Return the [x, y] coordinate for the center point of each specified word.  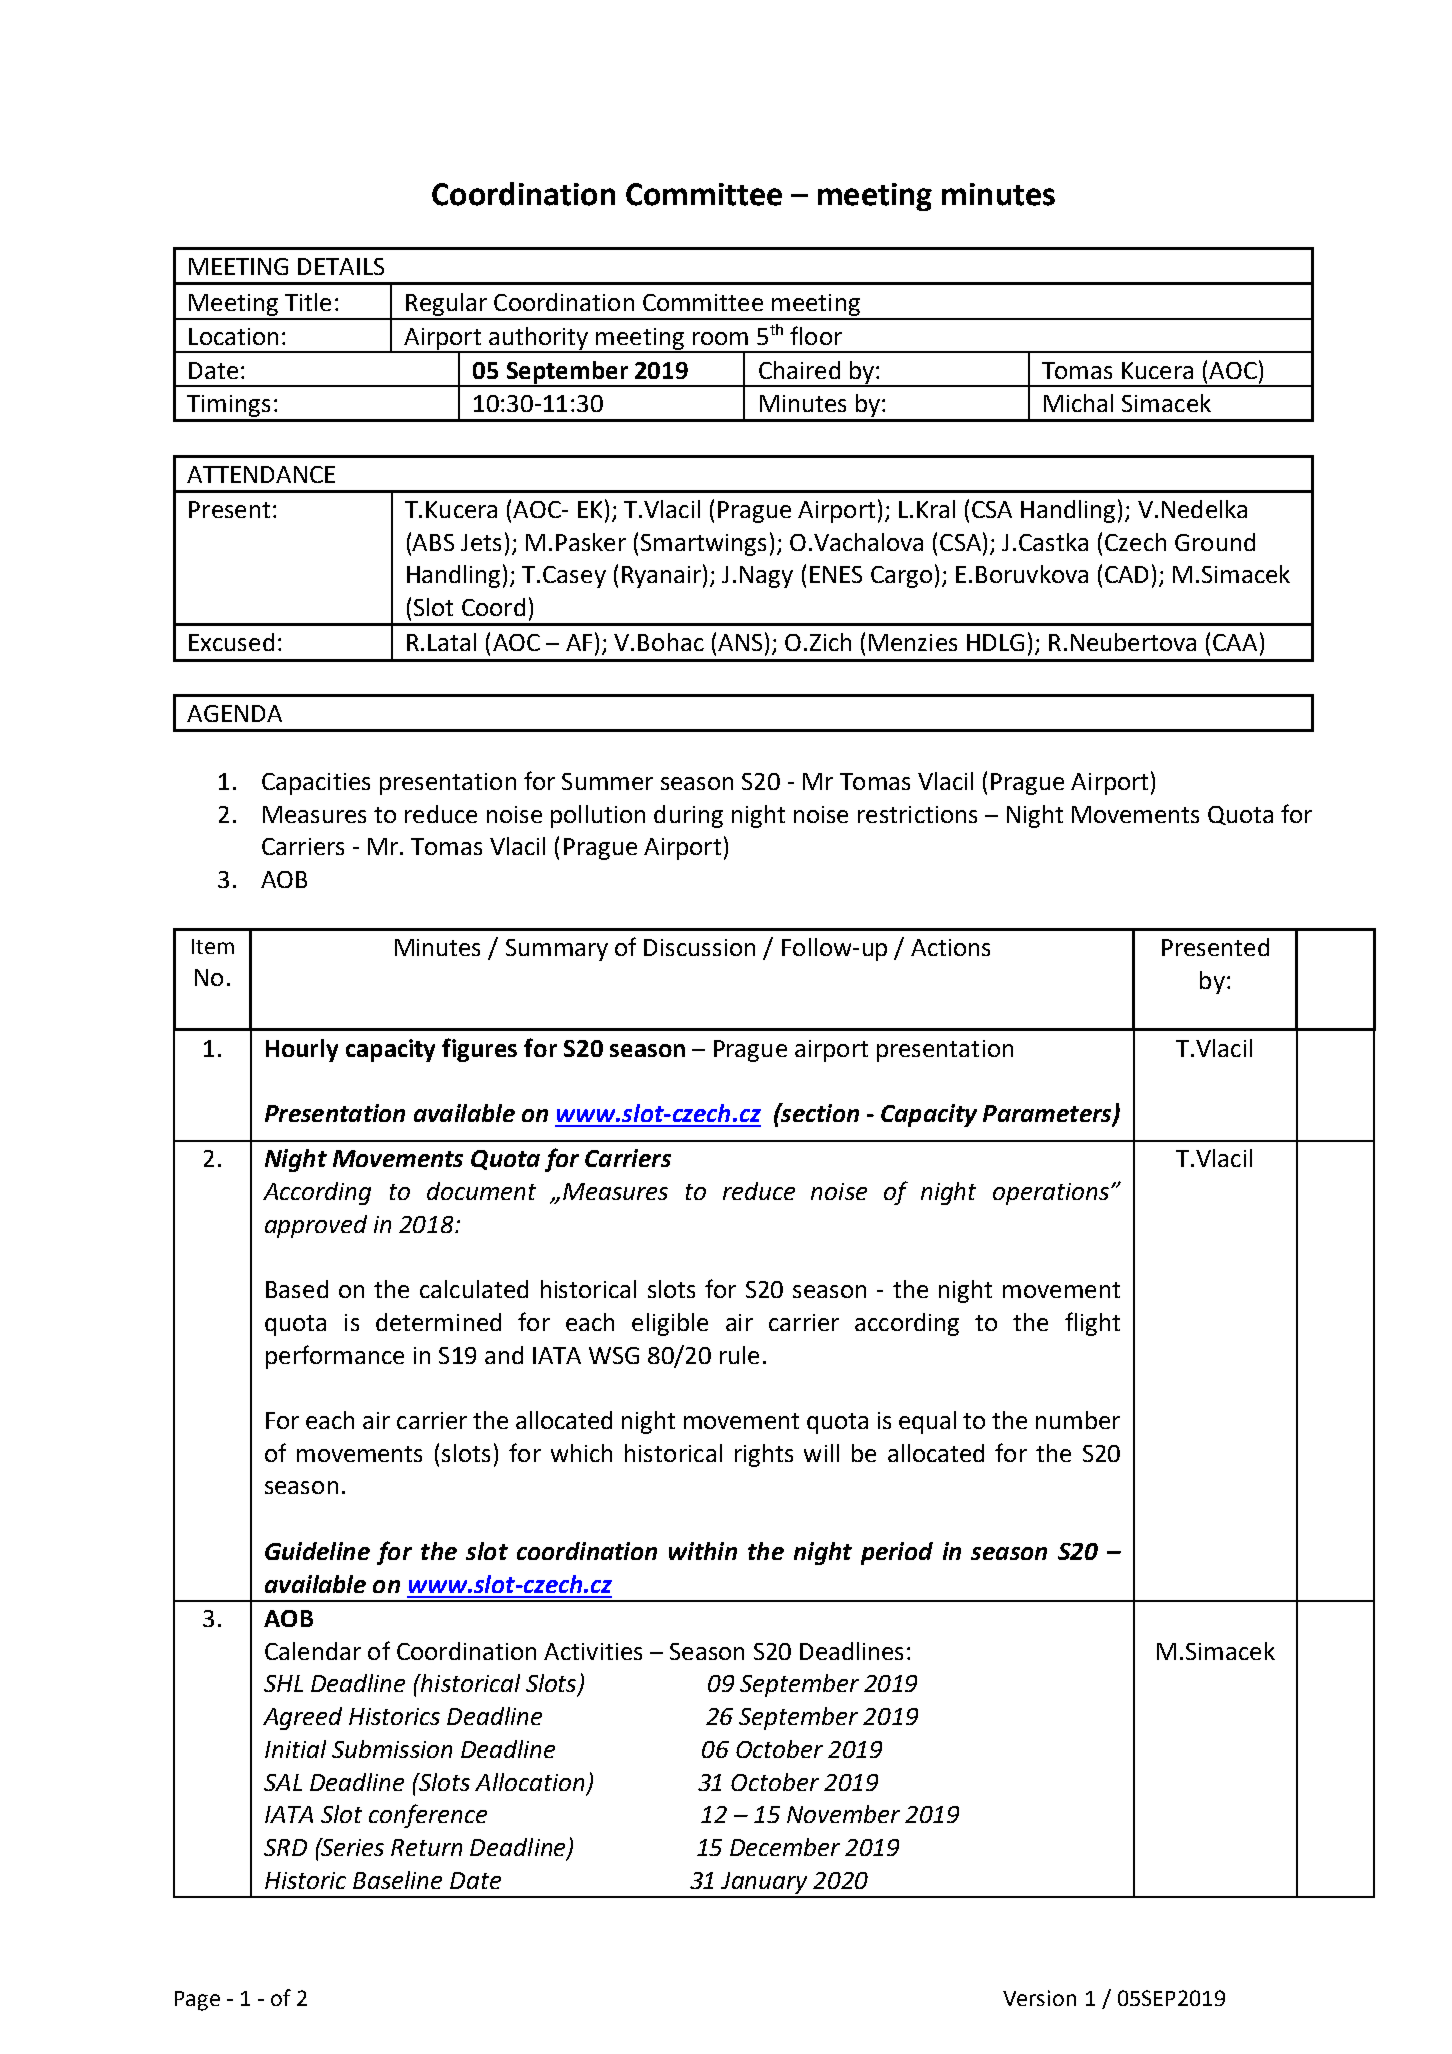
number [1078, 1420]
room [720, 338]
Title [308, 302]
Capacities [316, 784]
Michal [1078, 403]
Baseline [397, 1880]
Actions [950, 947]
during [688, 816]
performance [335, 1357]
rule [739, 1355]
